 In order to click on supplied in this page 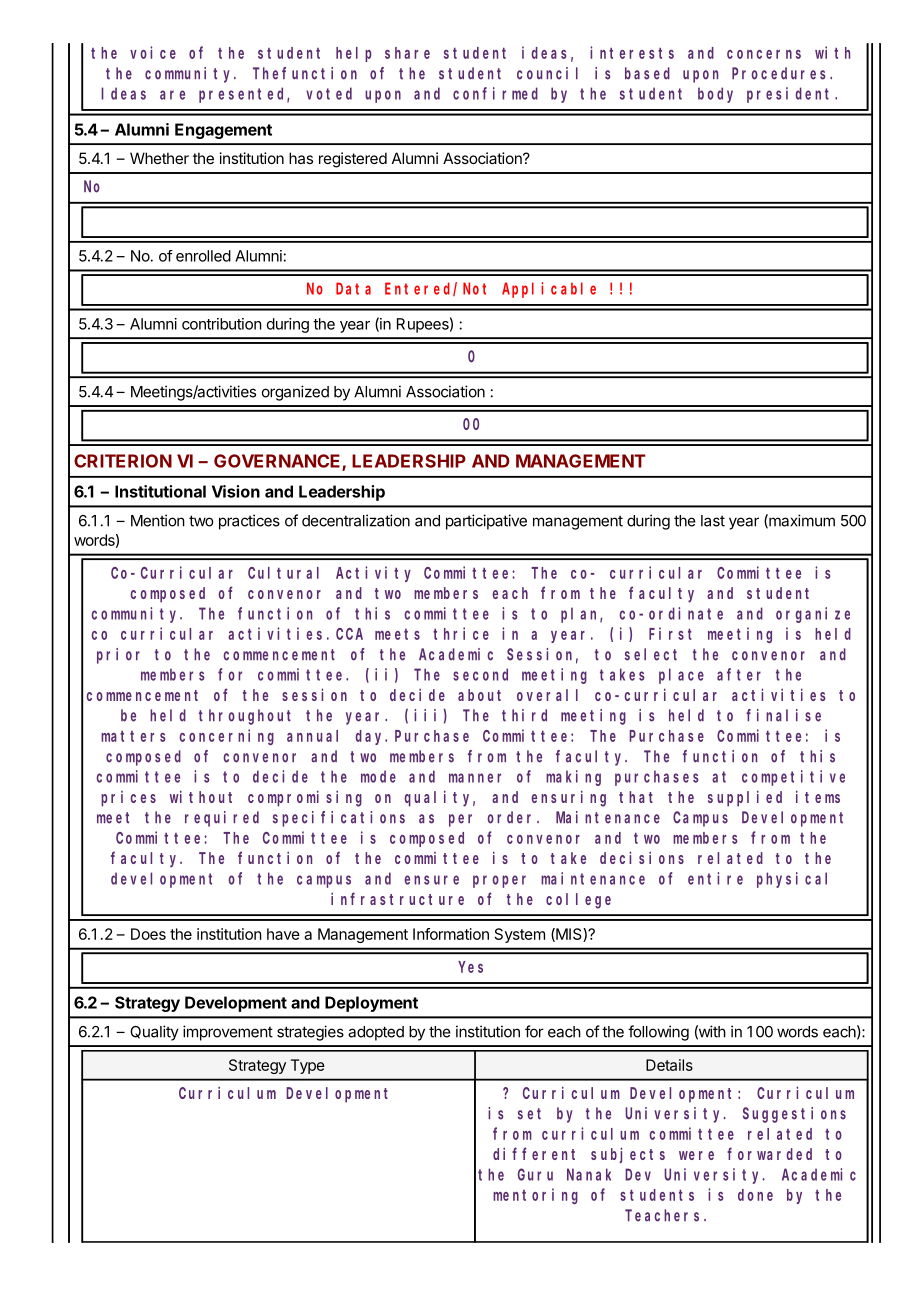, I will do `click(745, 798)`.
